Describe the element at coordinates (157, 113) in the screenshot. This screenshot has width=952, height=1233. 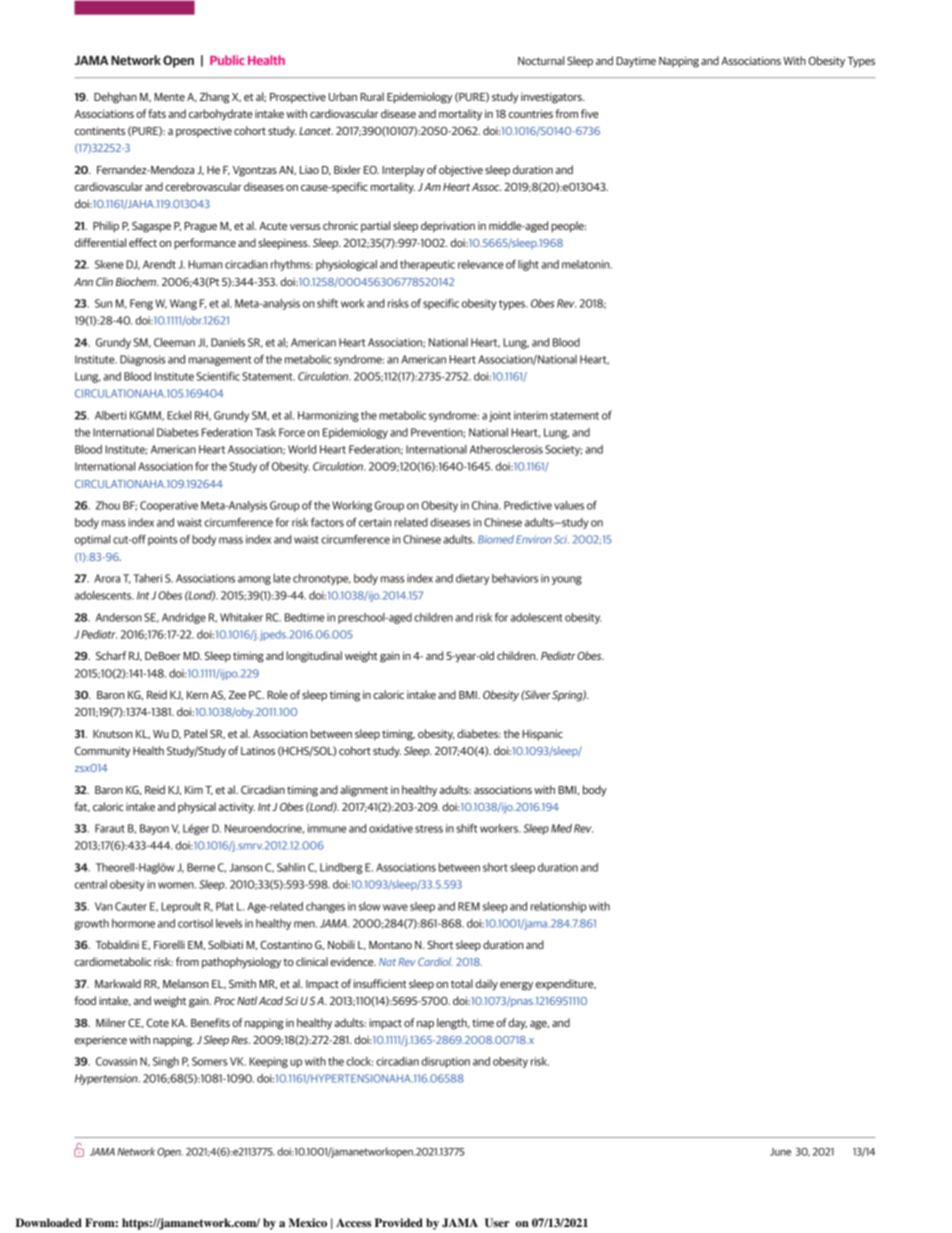
I see `fats` at that location.
